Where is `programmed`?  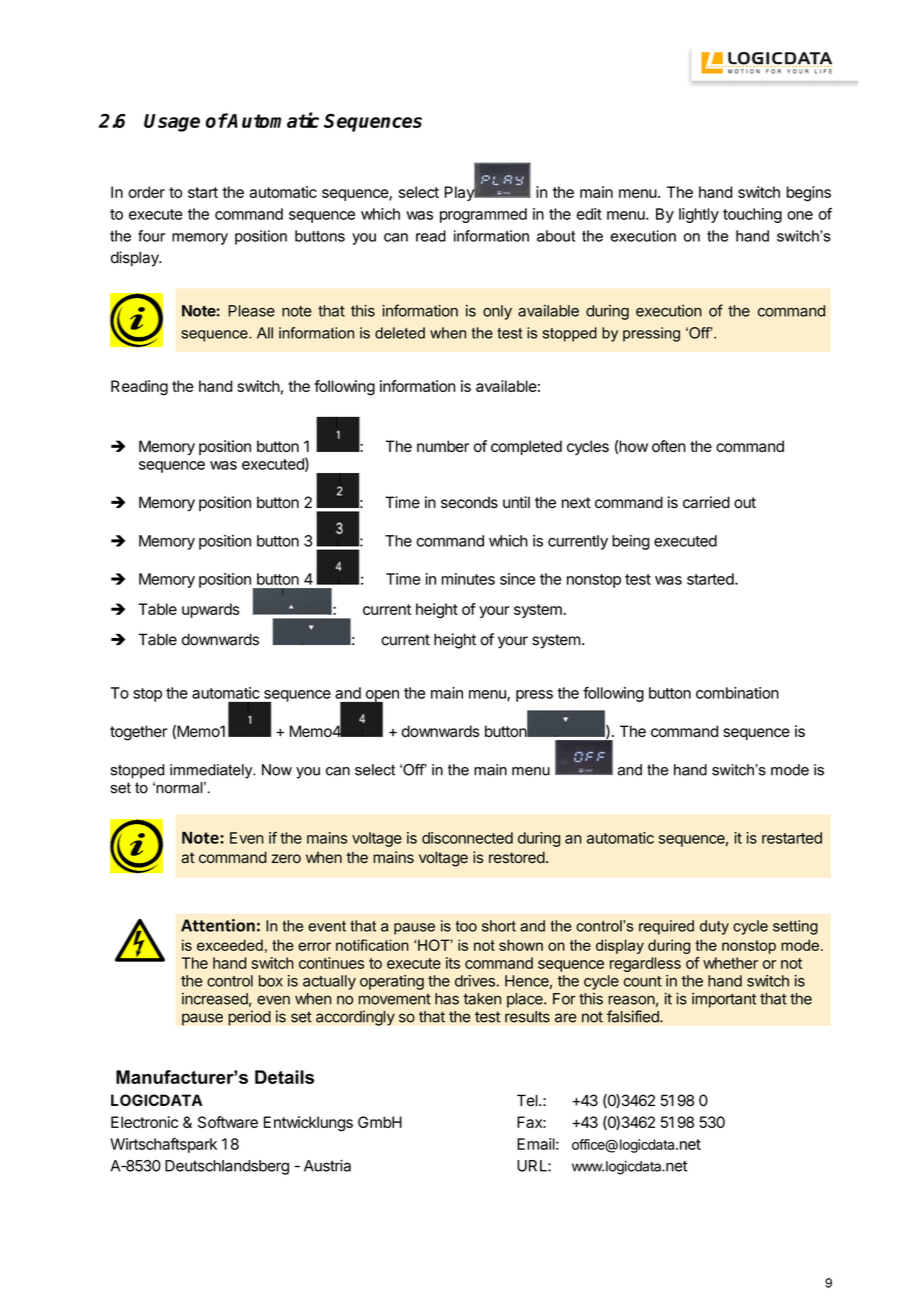 programmed is located at coordinates (483, 215).
